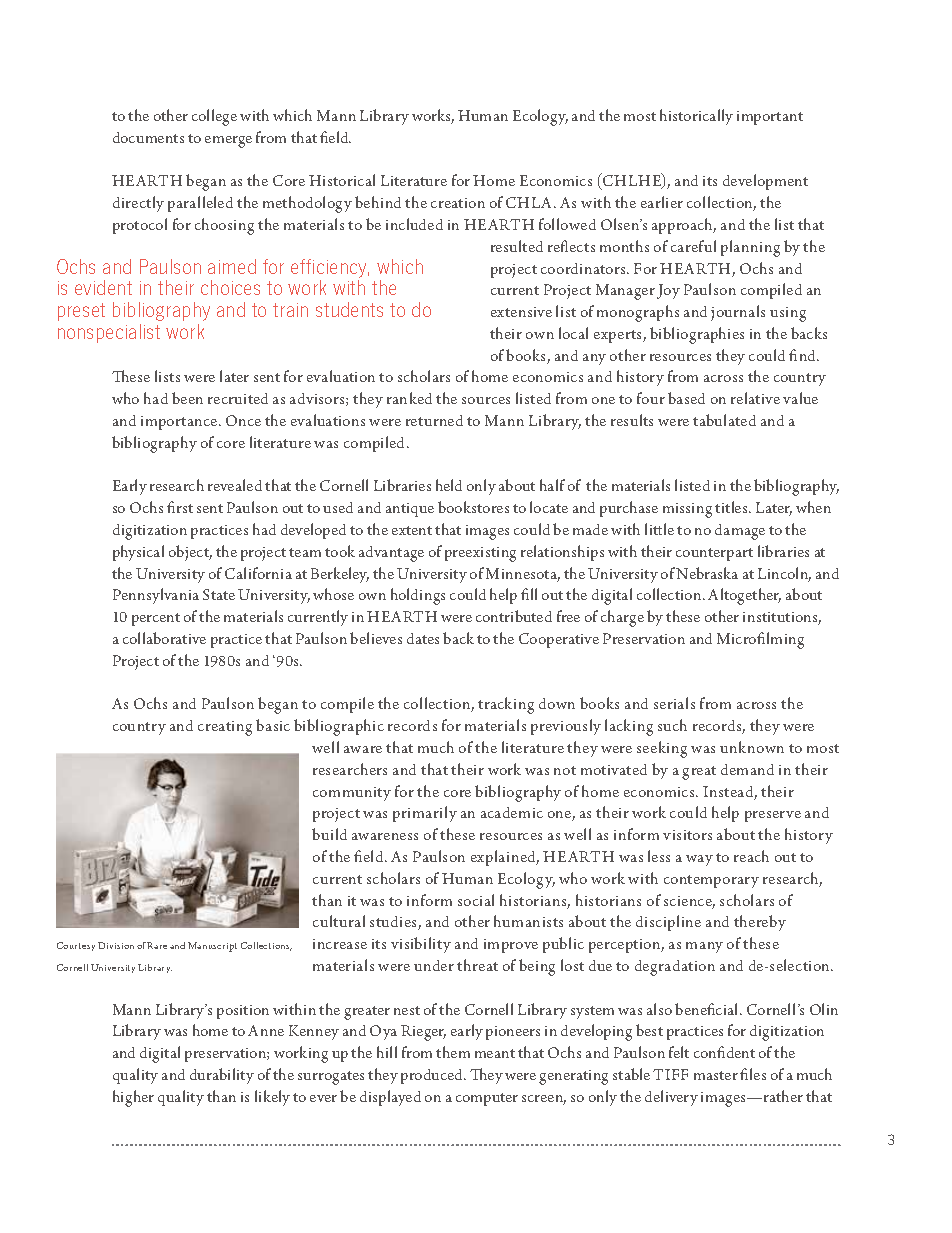  Describe the element at coordinates (133, 1098) in the screenshot. I see `higher` at that location.
